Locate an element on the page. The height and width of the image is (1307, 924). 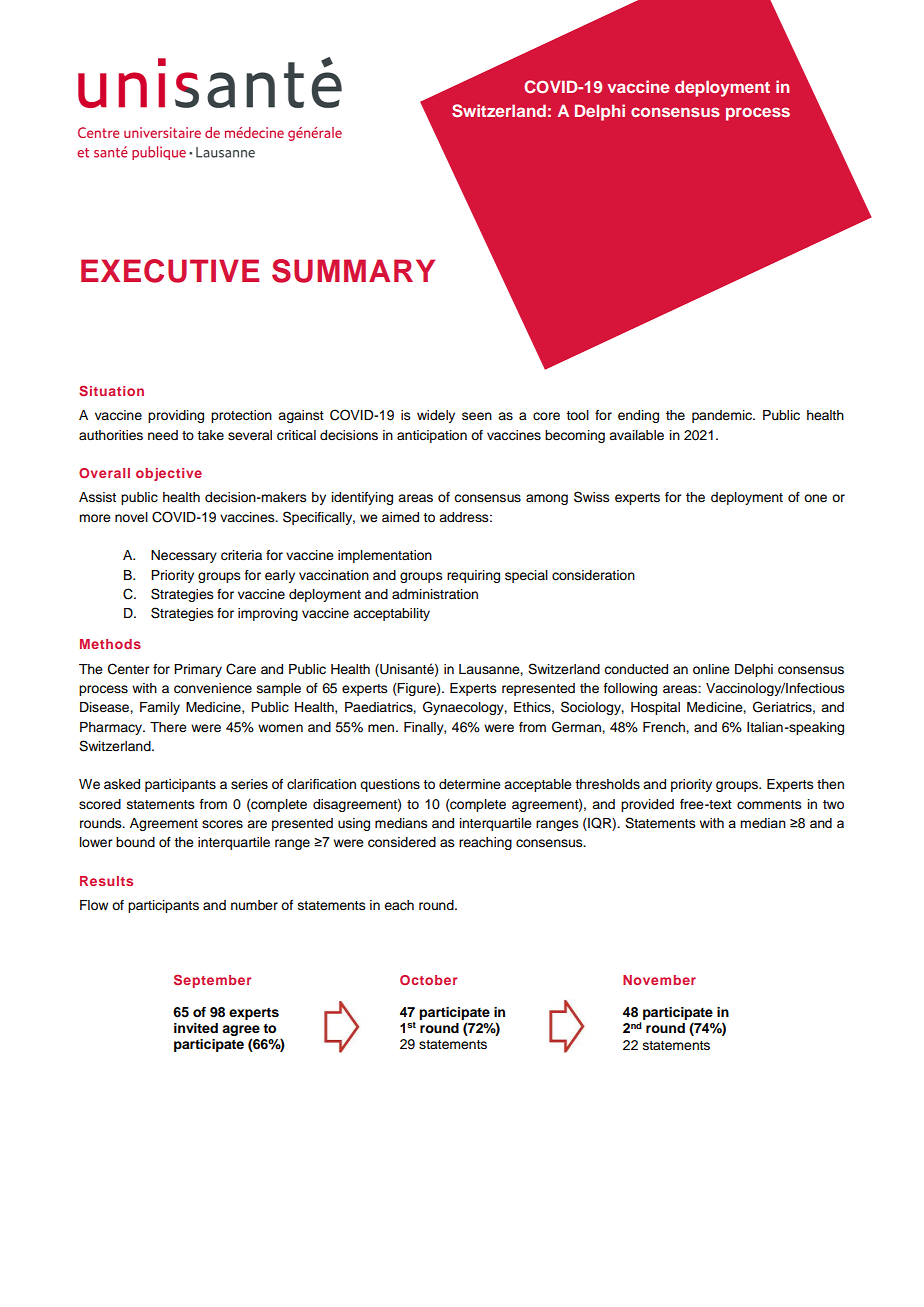
November is located at coordinates (659, 980).
